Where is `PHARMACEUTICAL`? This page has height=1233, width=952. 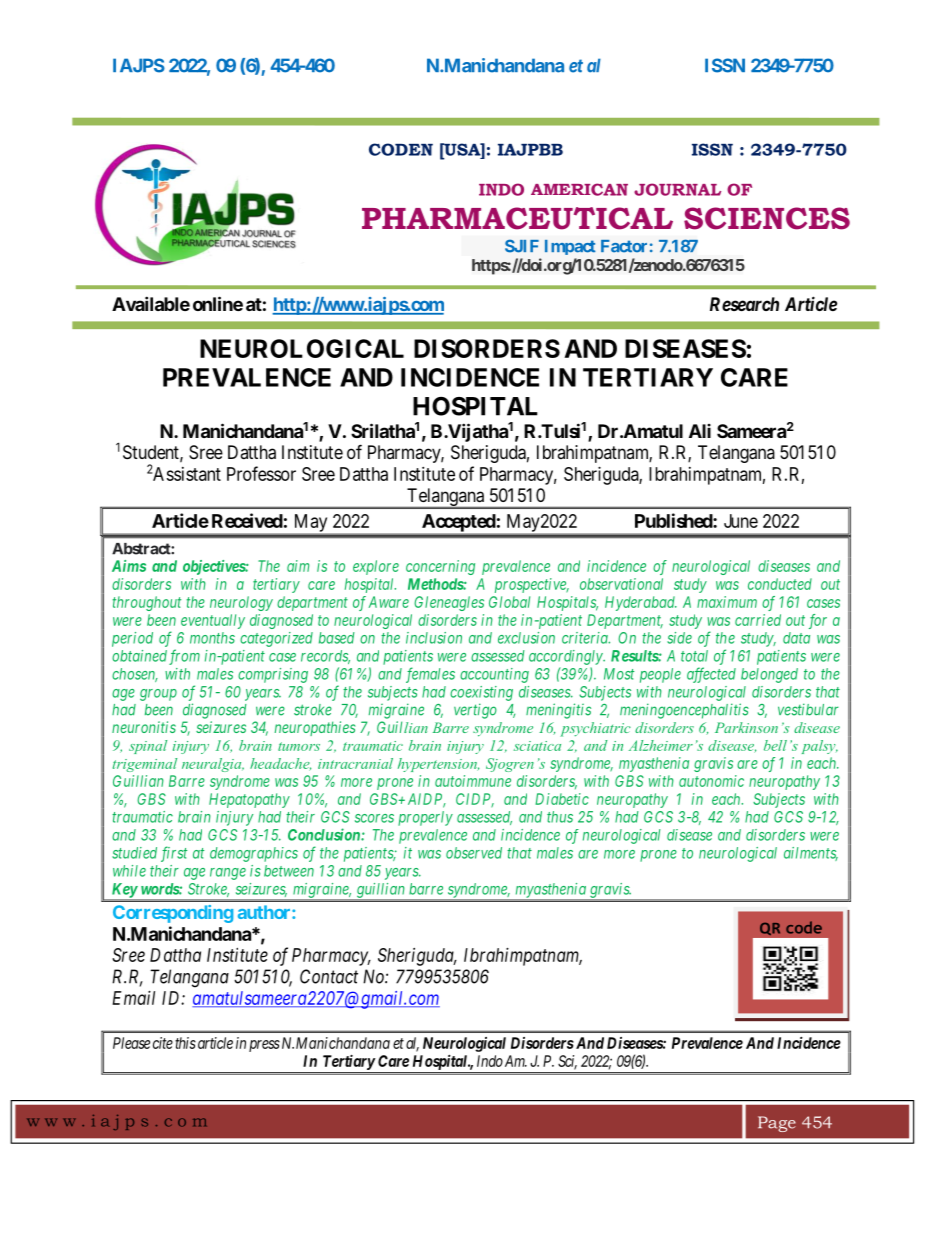 PHARMACEUTICAL is located at coordinates (517, 218).
